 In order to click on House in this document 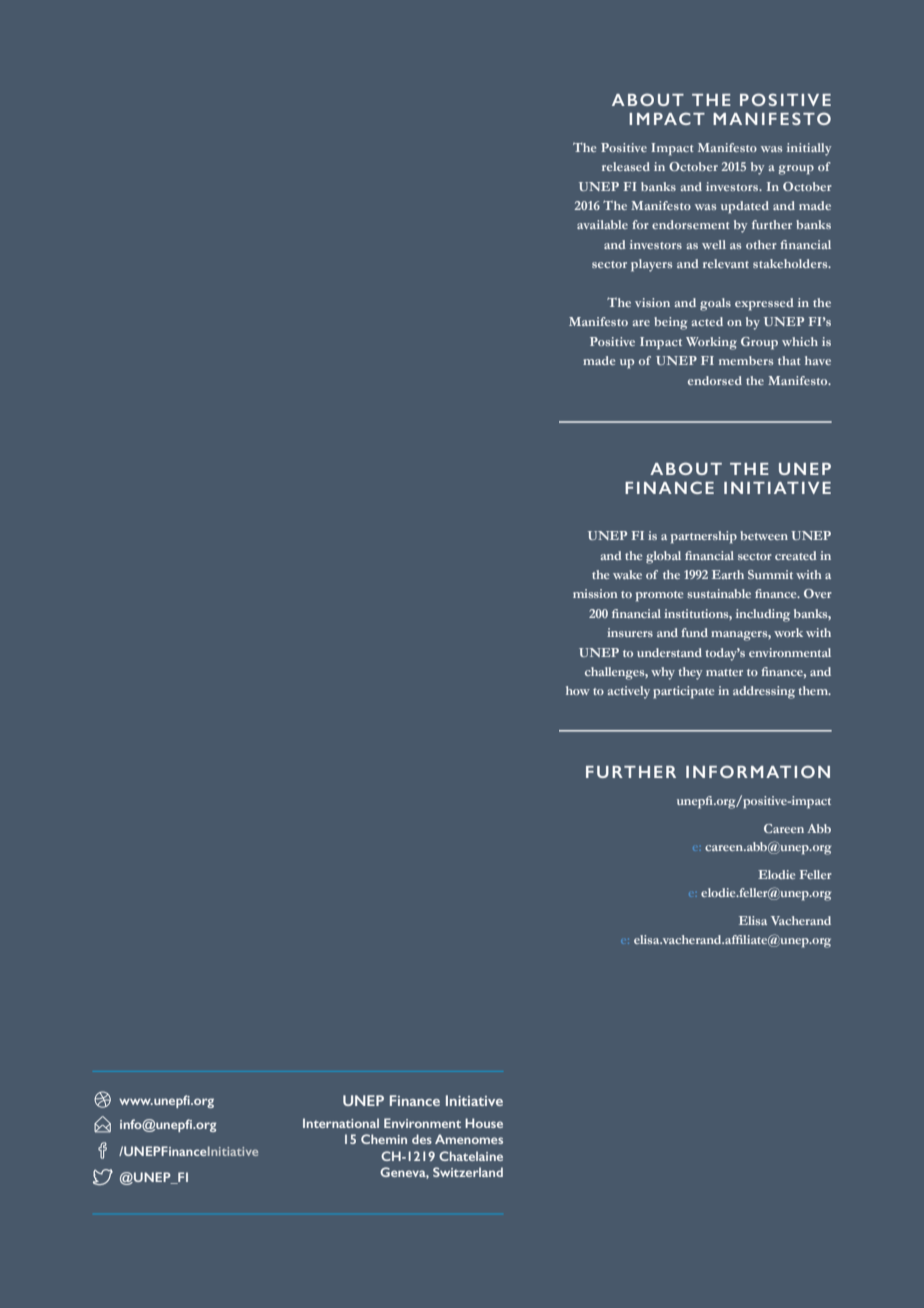, I will do `click(484, 1123)`.
